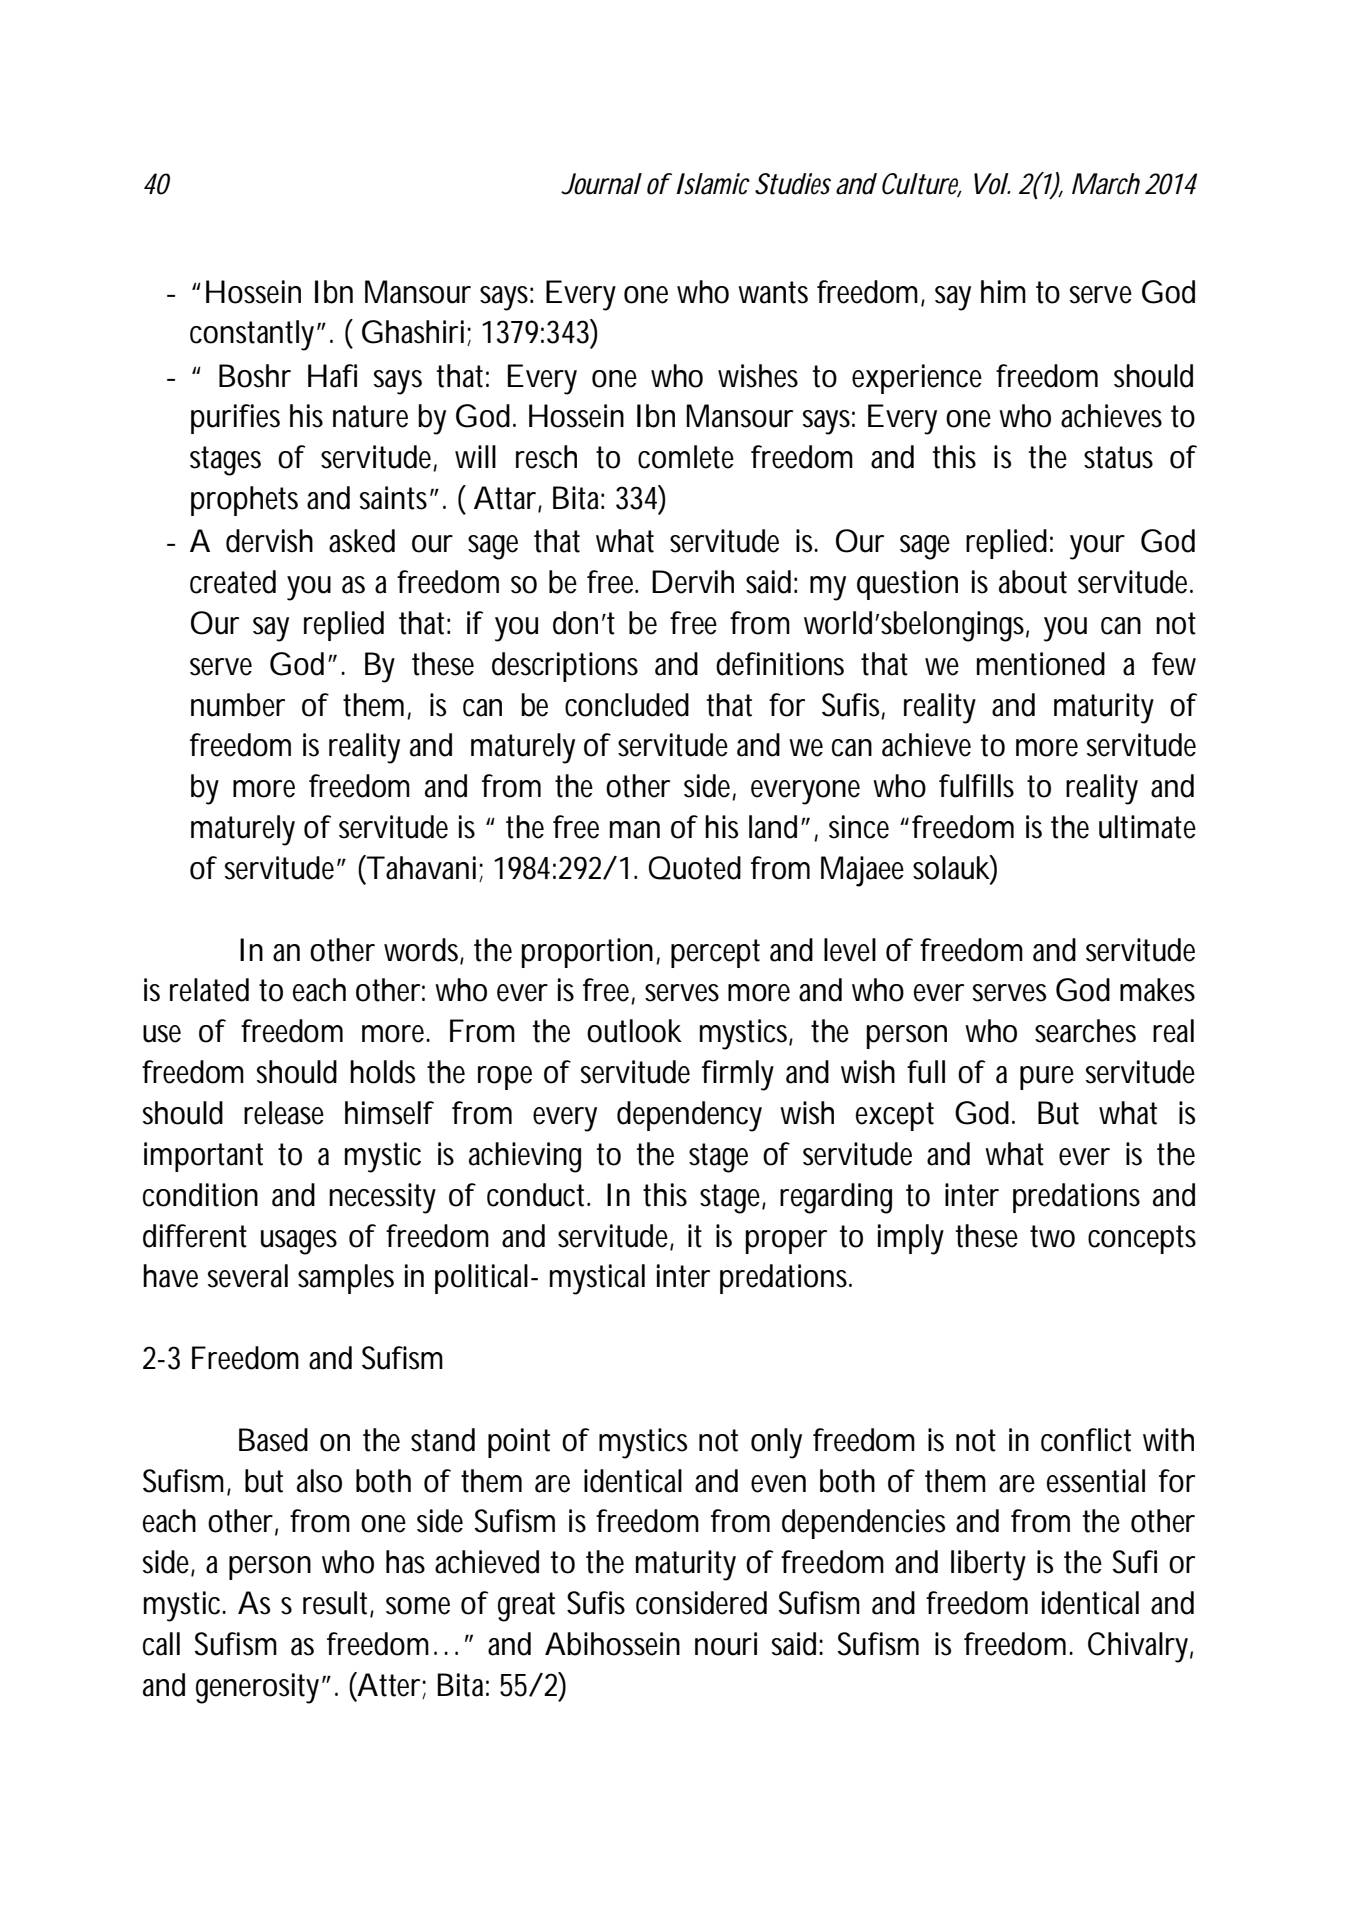 This screenshot has width=1358, height=1918. What do you see at coordinates (254, 335) in the screenshot?
I see `constantly` at bounding box center [254, 335].
